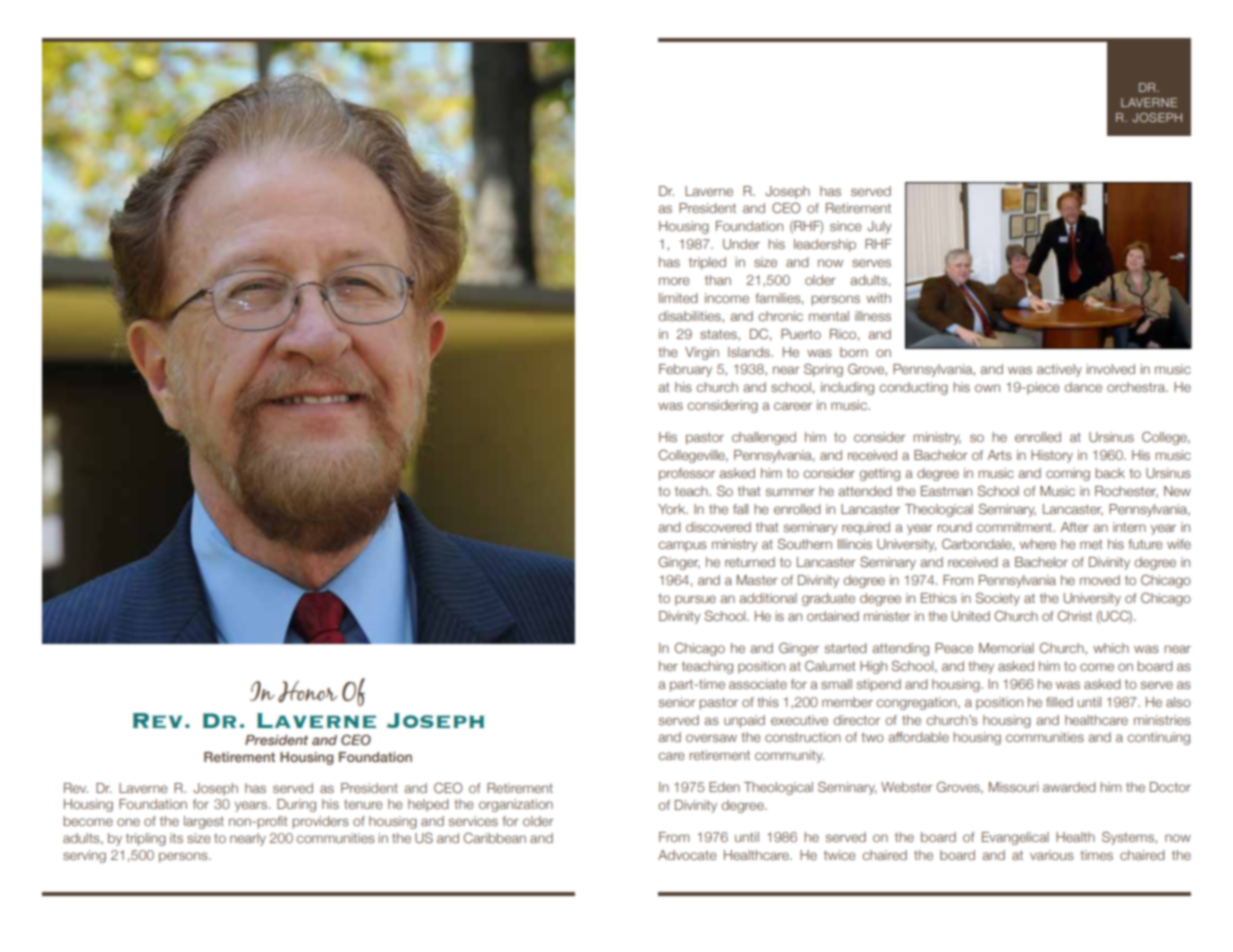 The width and height of the document is (1233, 952). I want to click on July, so click(879, 227).
